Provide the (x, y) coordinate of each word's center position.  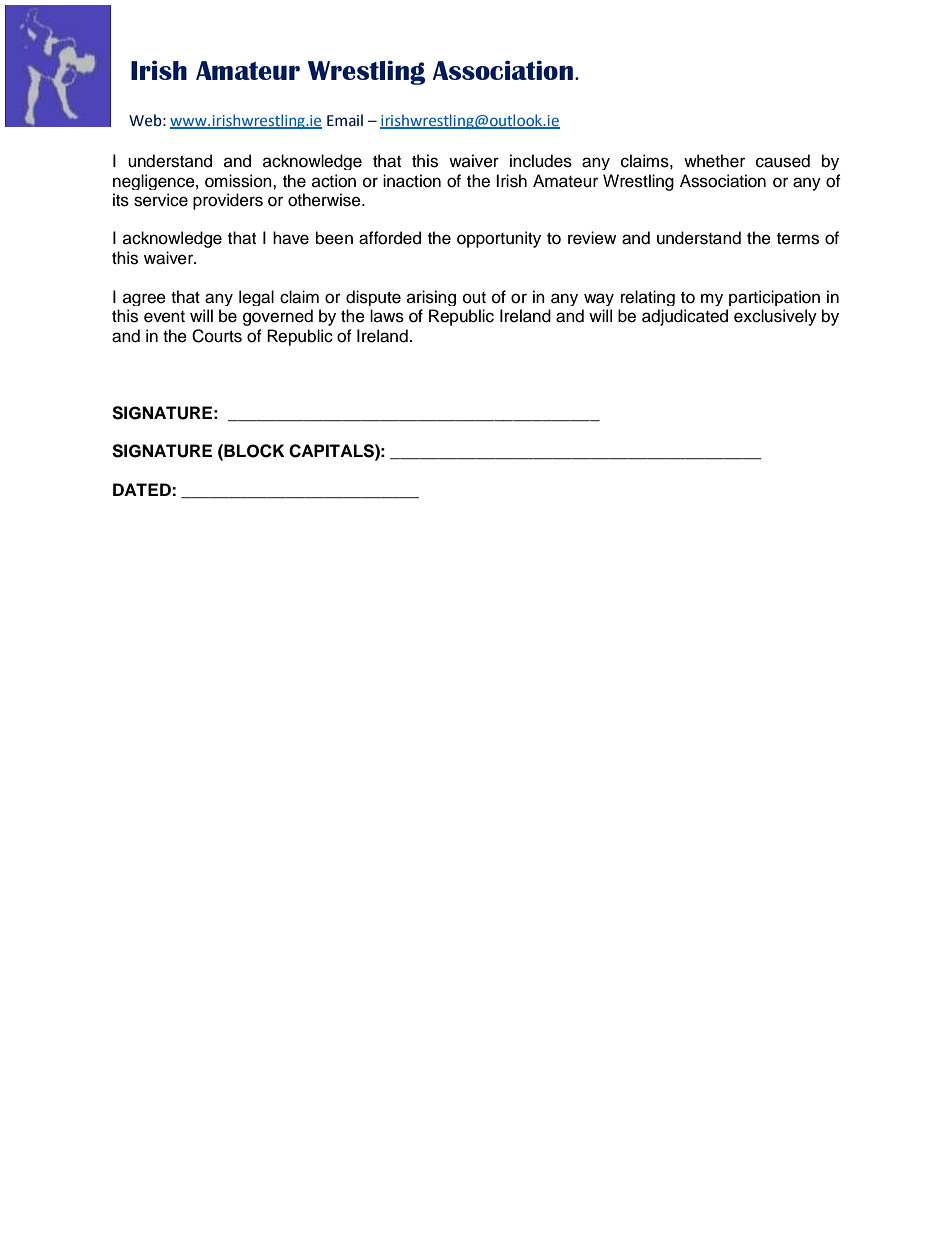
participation (774, 298)
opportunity (499, 239)
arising (431, 298)
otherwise (325, 200)
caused (783, 161)
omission (239, 181)
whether (714, 161)
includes (541, 161)
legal (256, 298)
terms (798, 239)
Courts (217, 336)
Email (345, 120)
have (291, 238)
